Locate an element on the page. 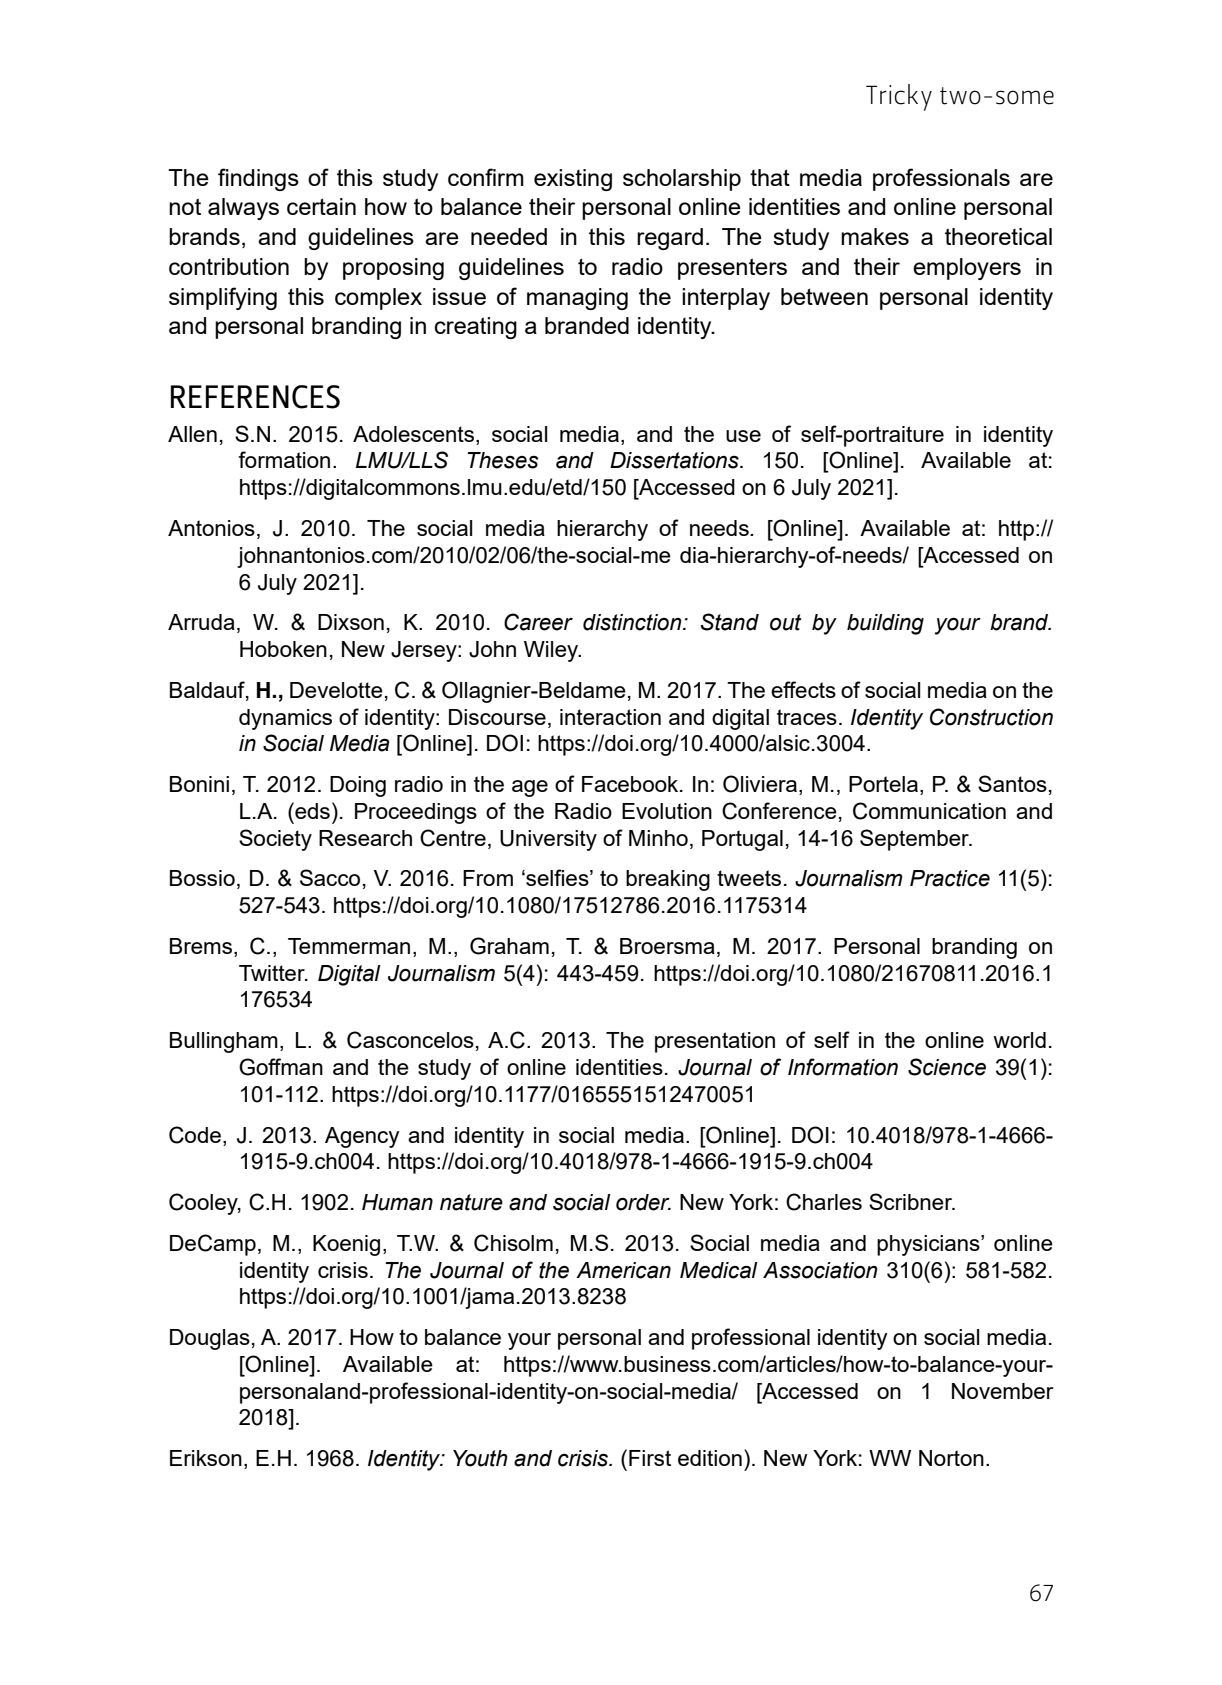  findings is located at coordinates (258, 179).
